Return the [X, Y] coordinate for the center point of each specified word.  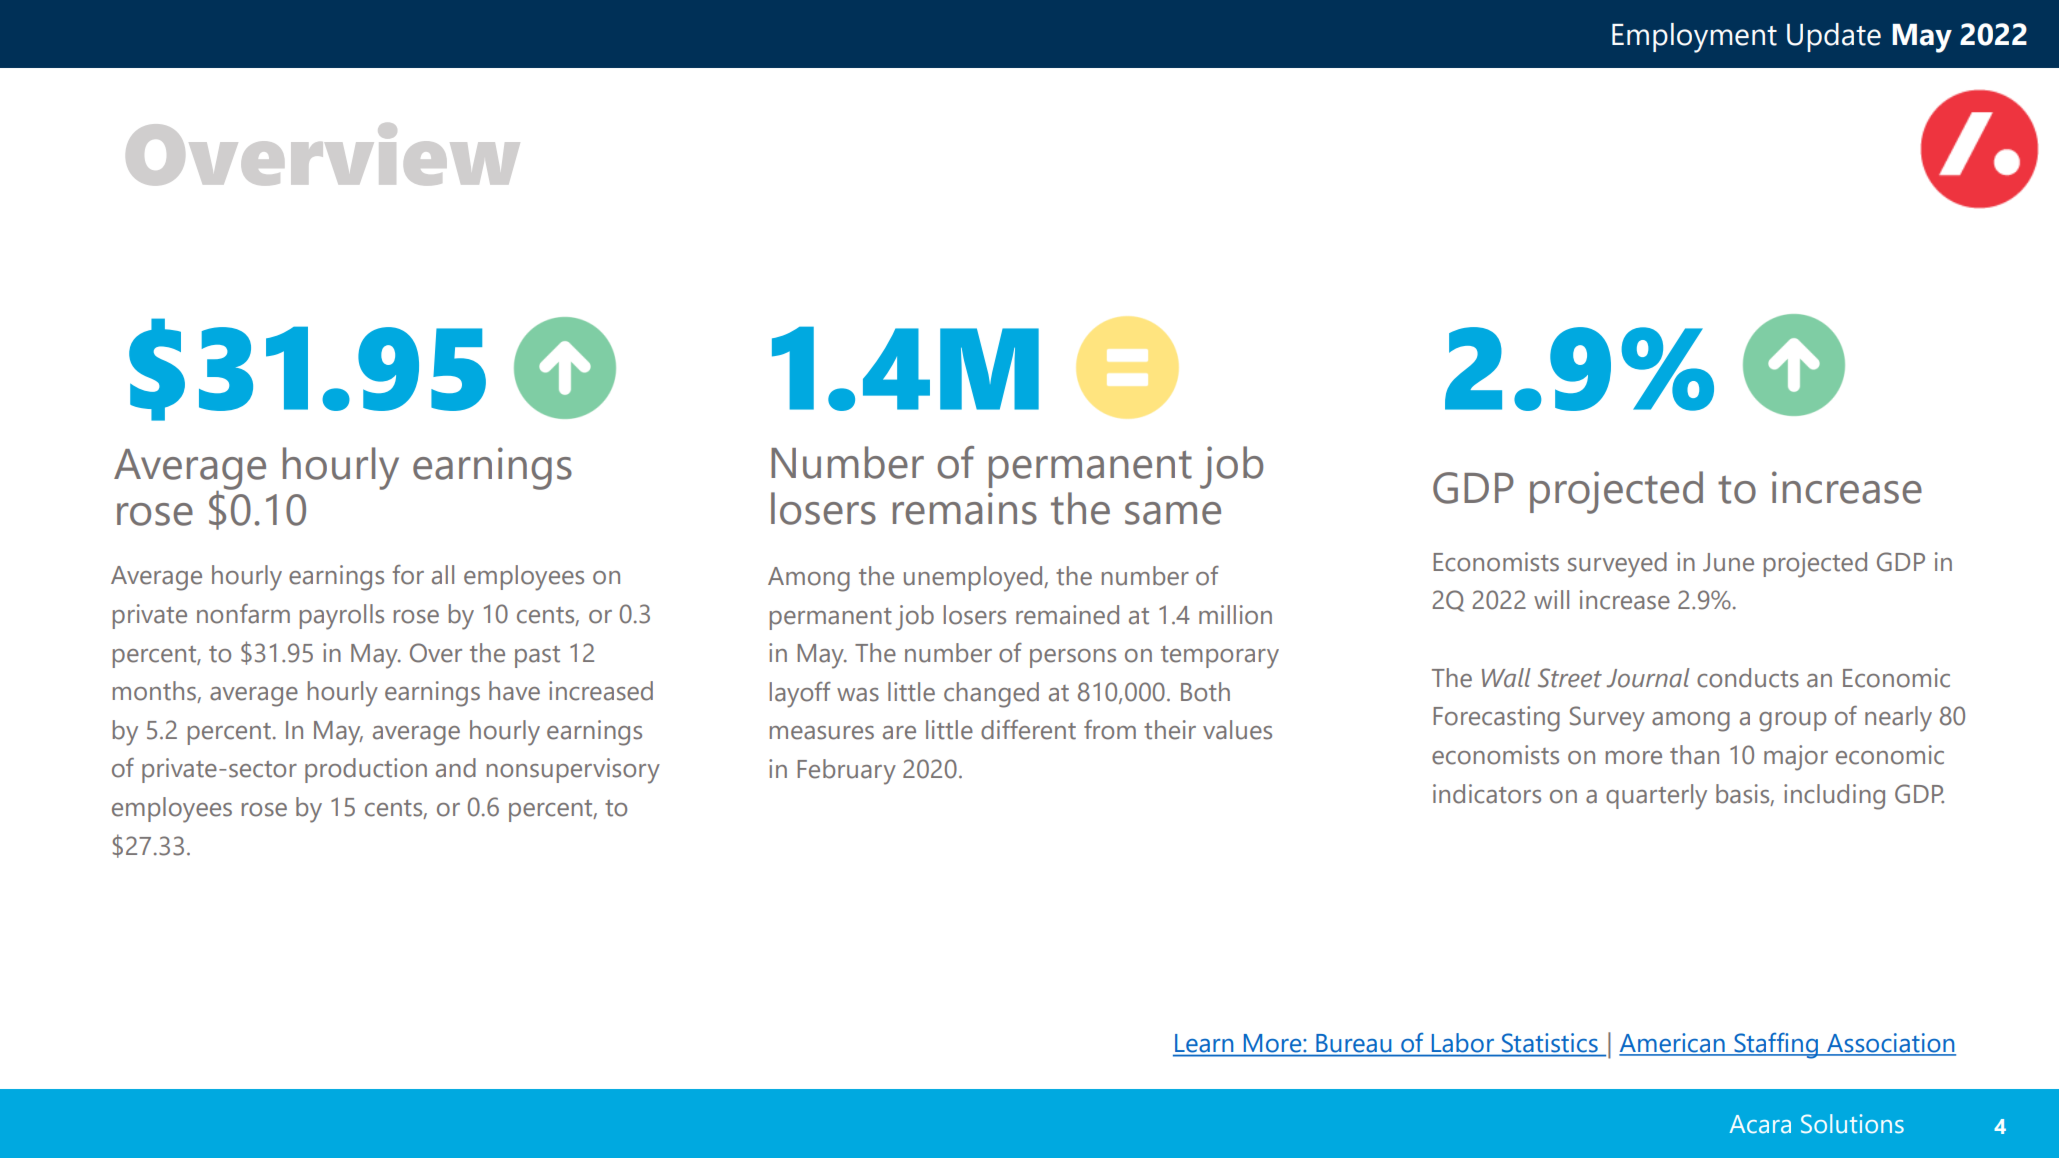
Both [1205, 692]
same [1173, 513]
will [1551, 599]
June [1728, 562]
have [514, 691]
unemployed [974, 579]
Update [1834, 37]
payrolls [342, 617]
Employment [1694, 38]
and [456, 768]
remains [965, 508]
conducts [1748, 678]
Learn [1204, 1043]
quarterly [1656, 797]
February [846, 772]
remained [1067, 615]
